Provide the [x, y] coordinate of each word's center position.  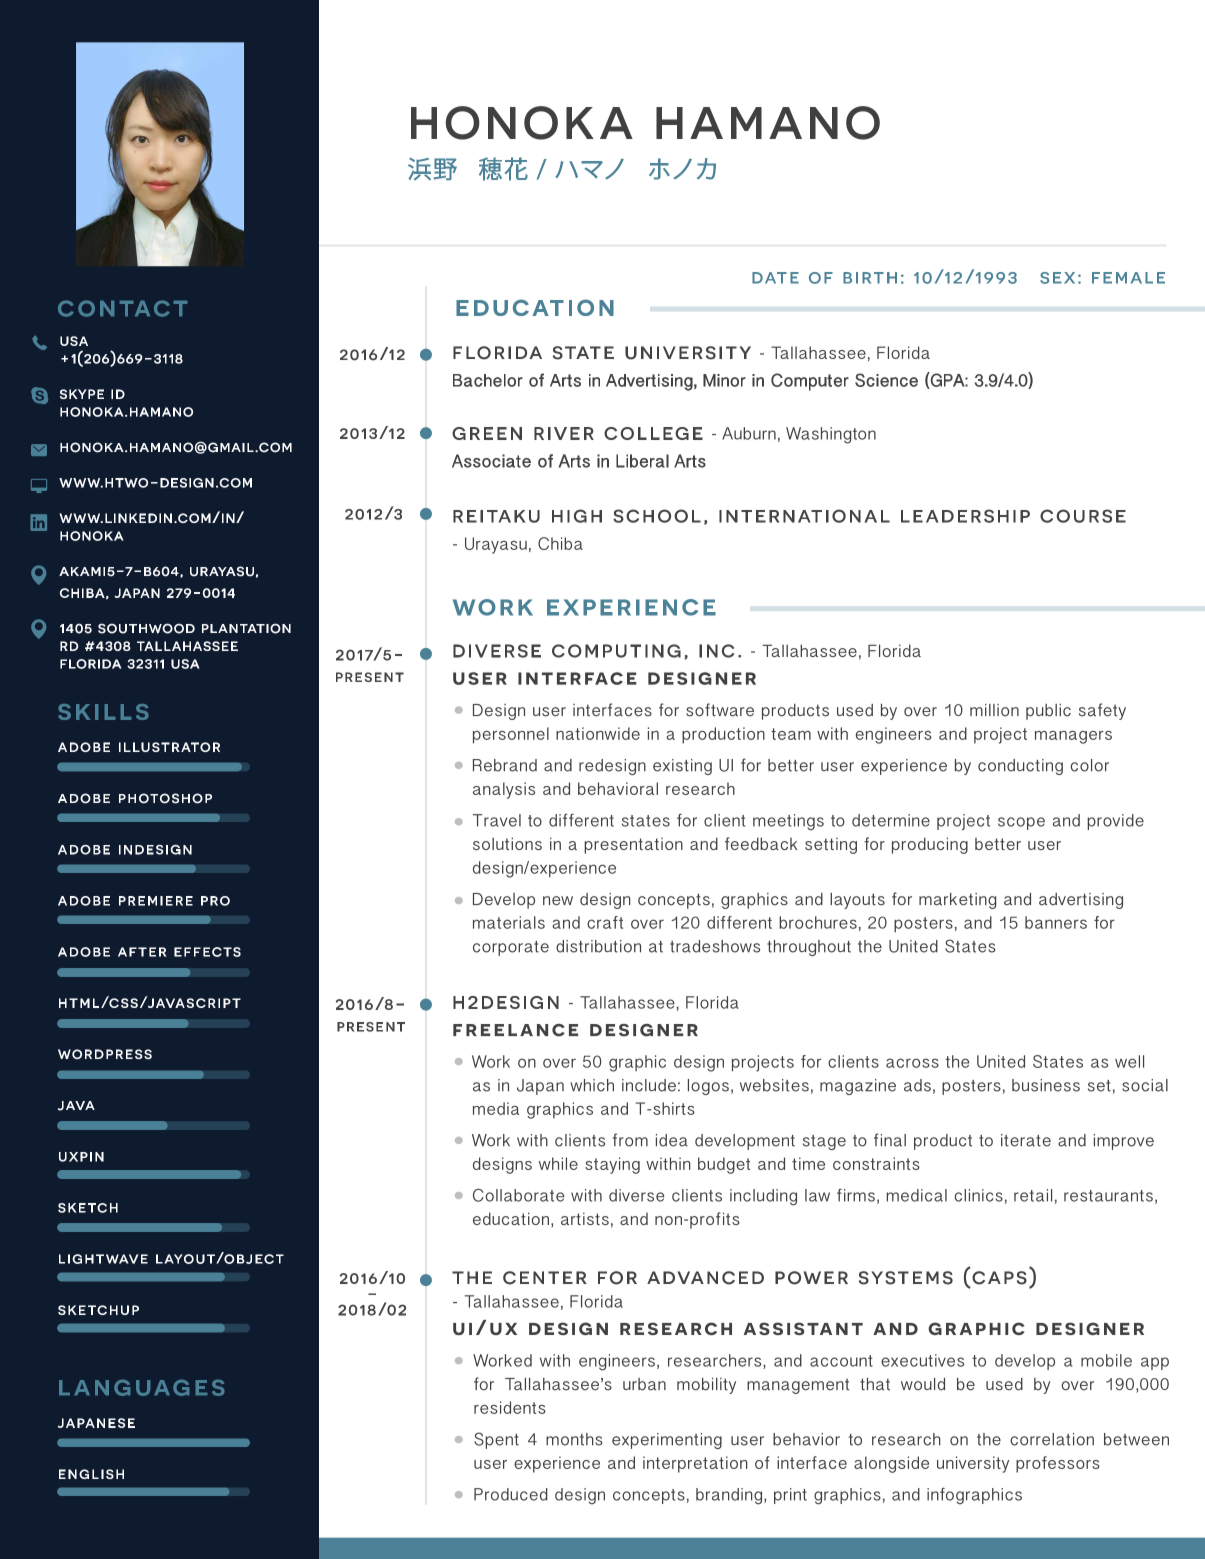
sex [1057, 278]
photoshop [165, 798]
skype [82, 394]
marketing [957, 901]
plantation [246, 628]
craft [605, 922]
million [994, 710]
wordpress [105, 1054]
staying [612, 1165]
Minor [724, 380]
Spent [496, 1440]
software [720, 710]
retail [1033, 1195]
